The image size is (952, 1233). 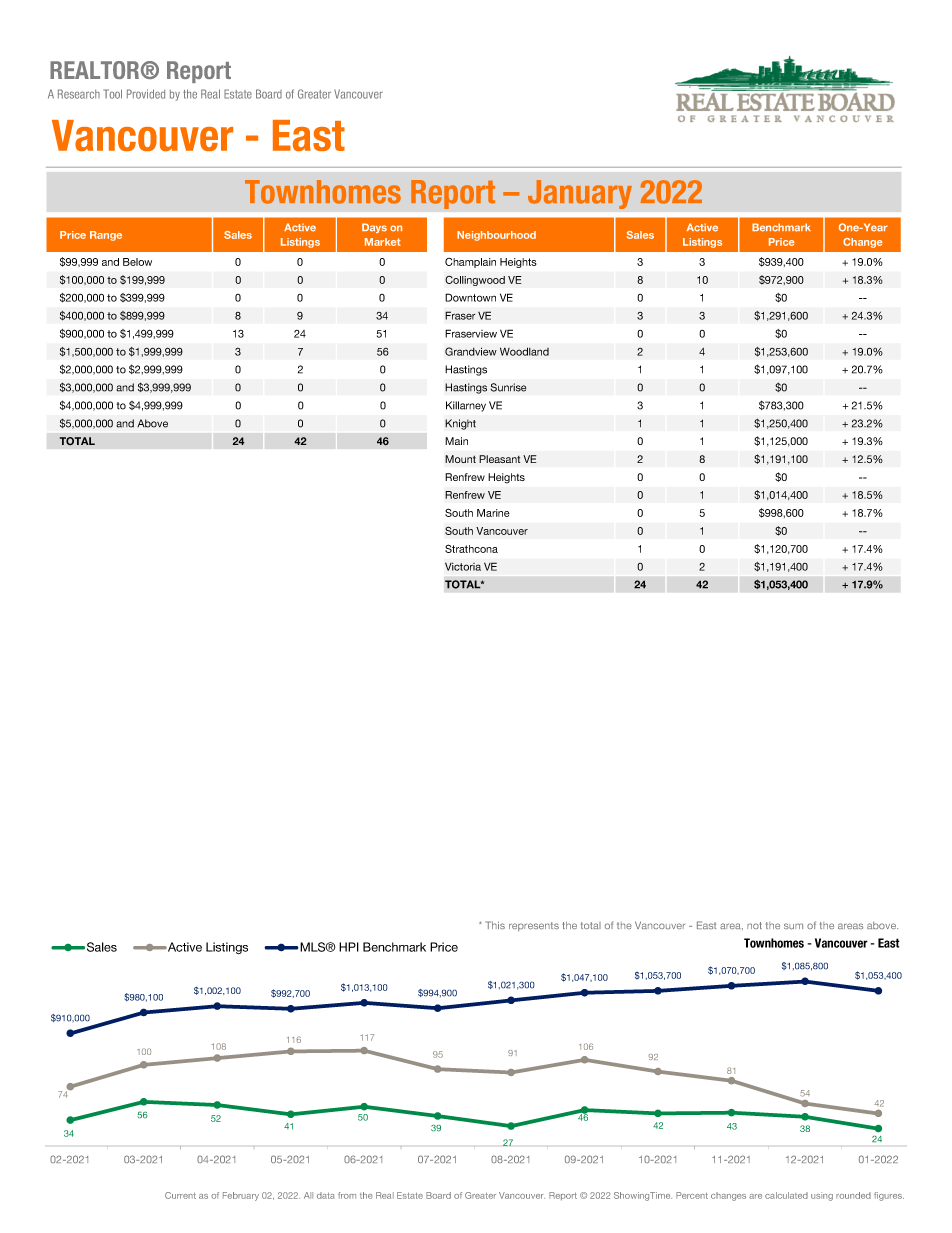 What do you see at coordinates (493, 513) in the document?
I see `Marine` at bounding box center [493, 513].
